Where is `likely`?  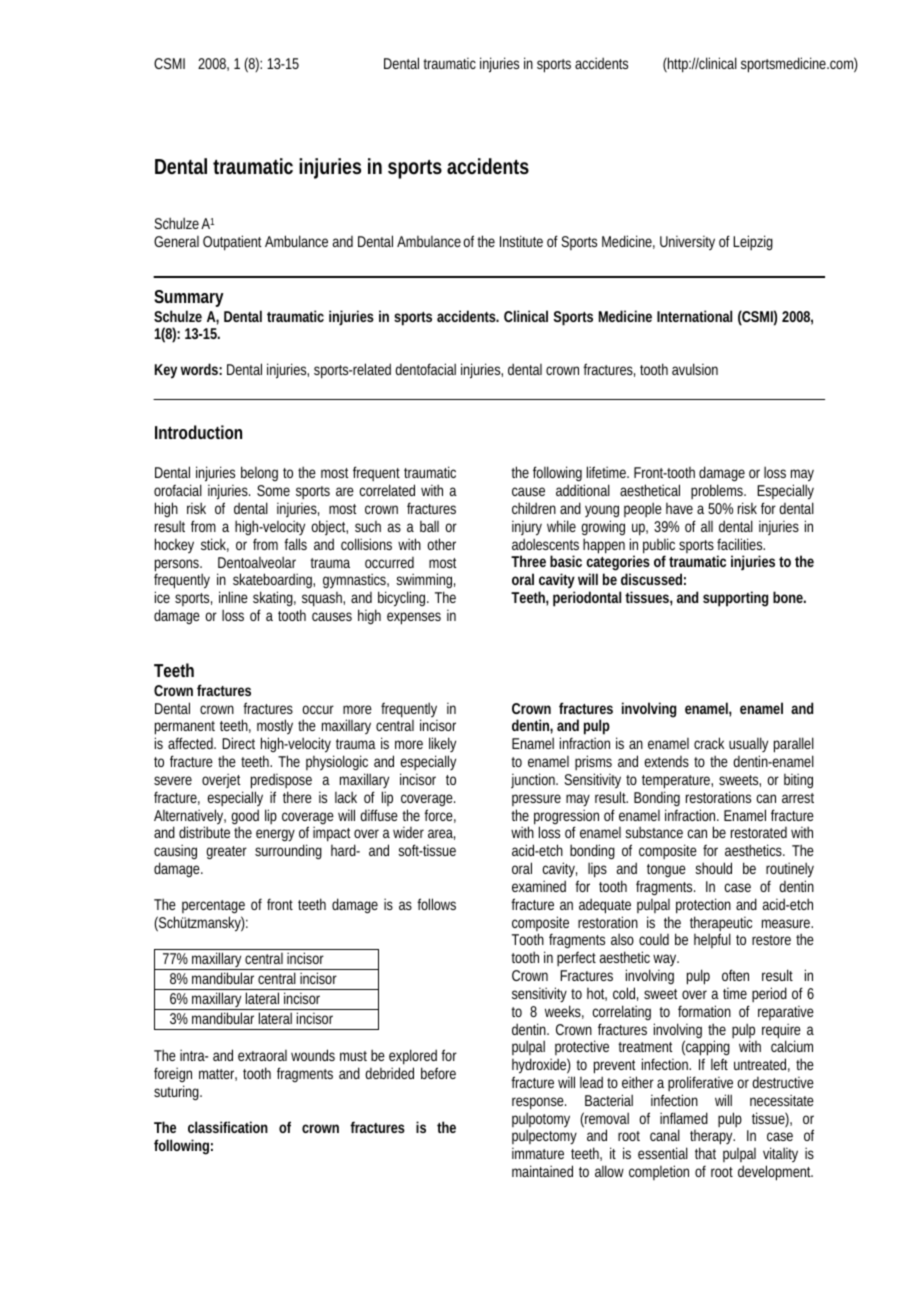
likely is located at coordinates (442, 746).
